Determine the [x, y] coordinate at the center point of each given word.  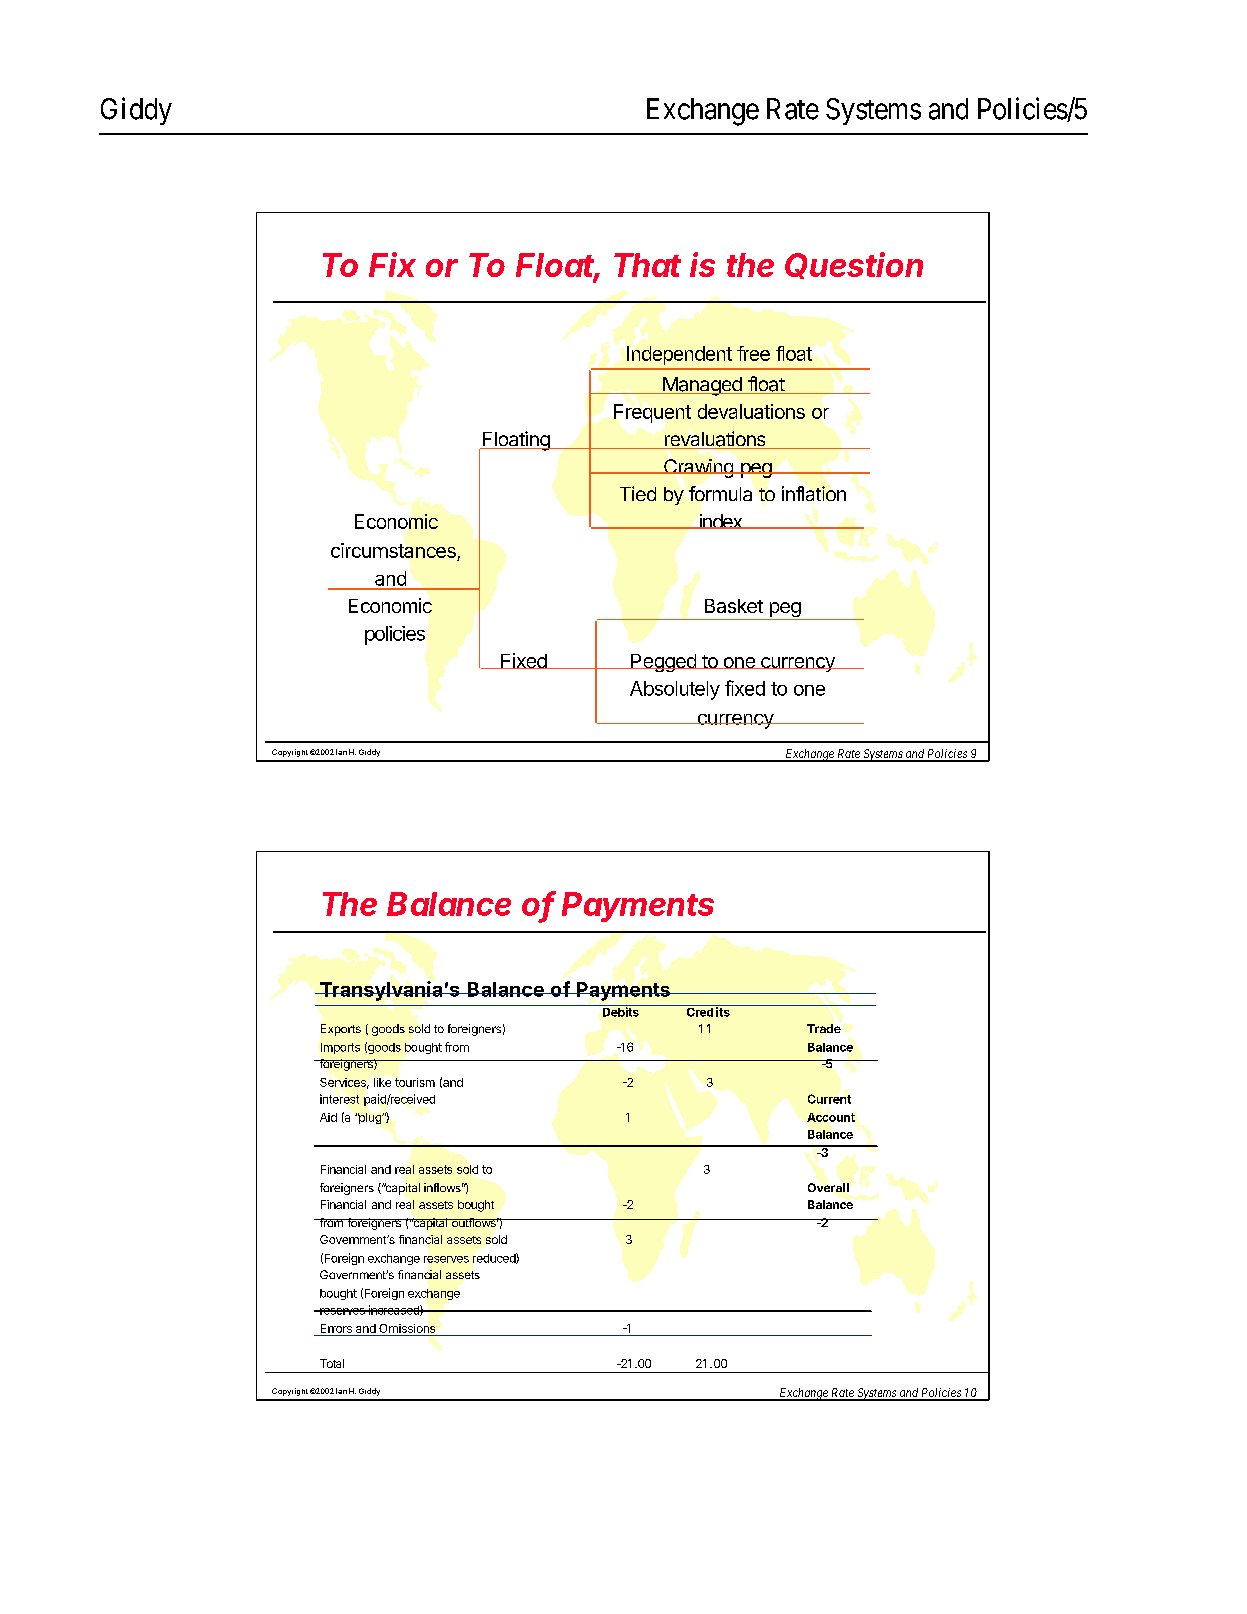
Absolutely [675, 690]
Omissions [407, 1328]
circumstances [394, 552]
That [647, 265]
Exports [341, 1030]
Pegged [663, 663]
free [753, 353]
